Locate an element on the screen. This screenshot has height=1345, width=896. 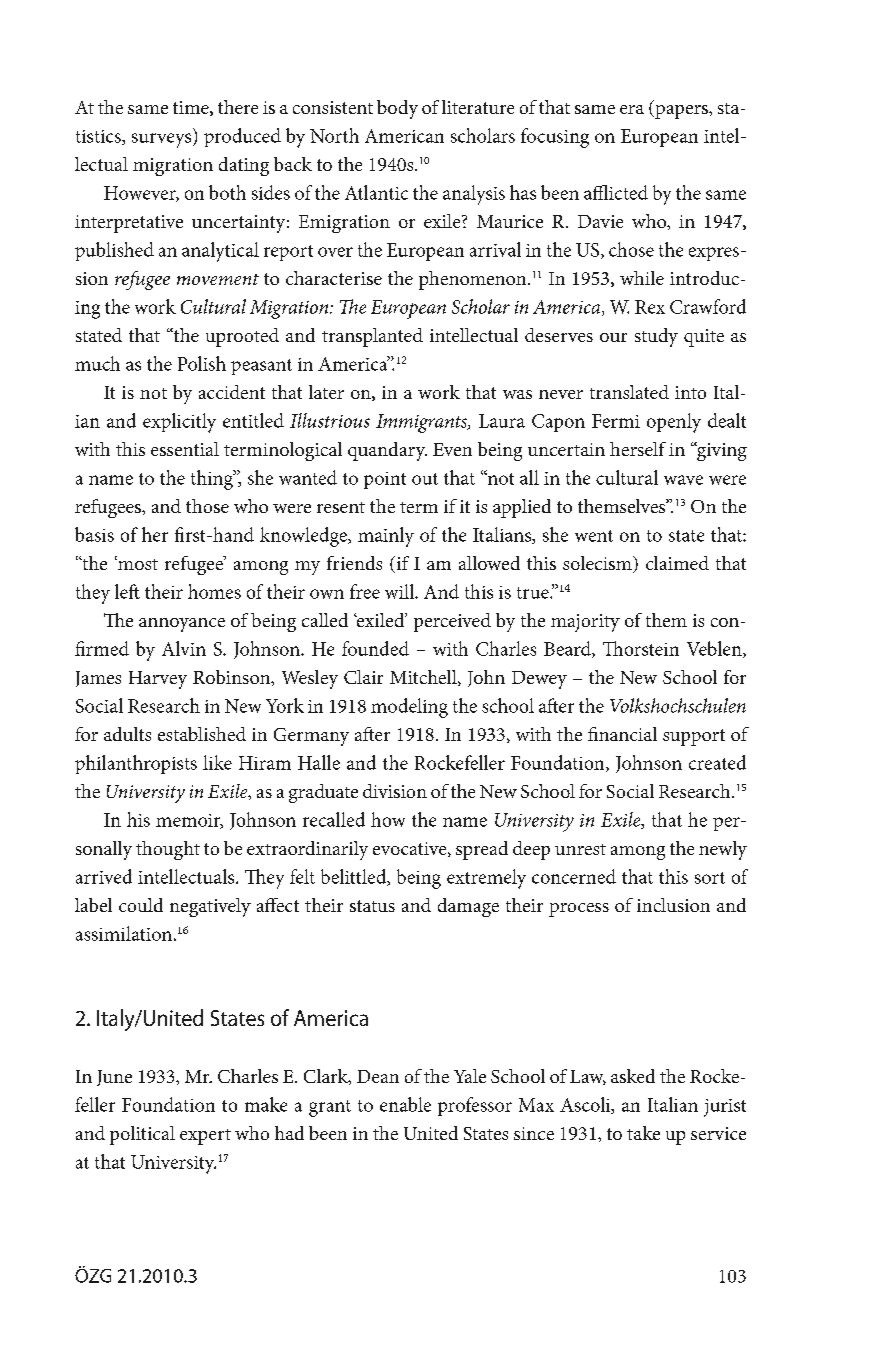
papers is located at coordinates (681, 112).
